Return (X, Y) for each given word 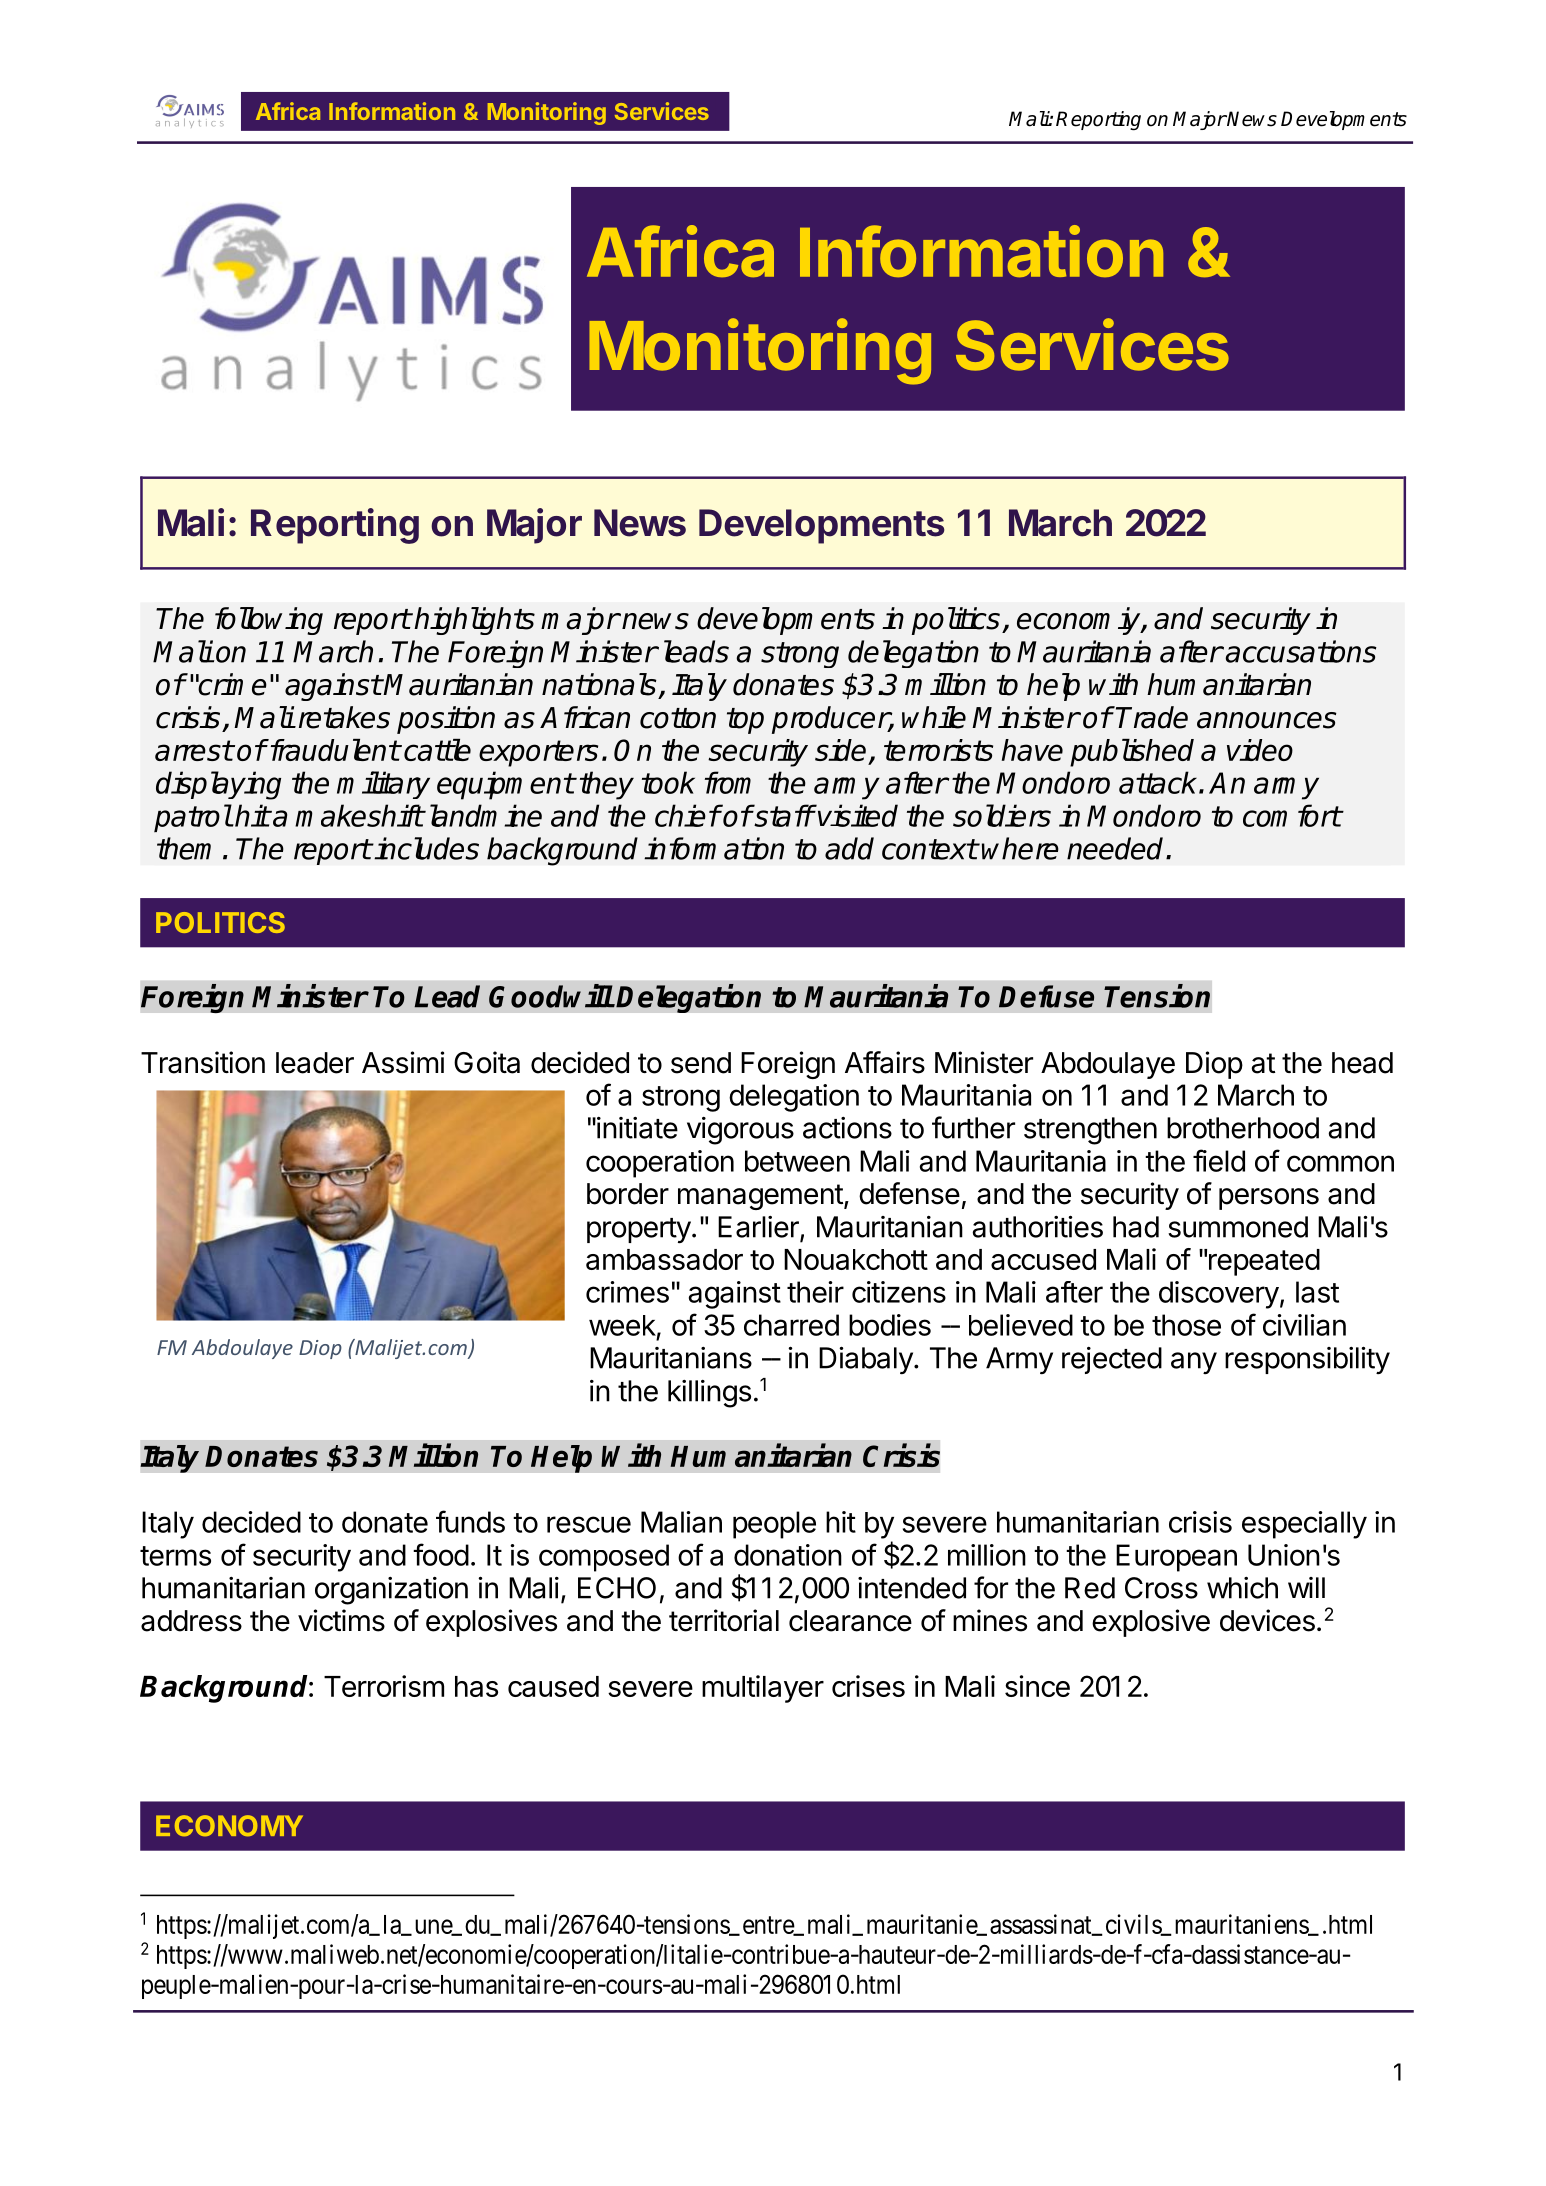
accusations (1301, 651)
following (269, 621)
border (628, 1194)
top (745, 721)
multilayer (763, 1689)
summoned (1238, 1227)
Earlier (759, 1228)
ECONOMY (229, 1826)
